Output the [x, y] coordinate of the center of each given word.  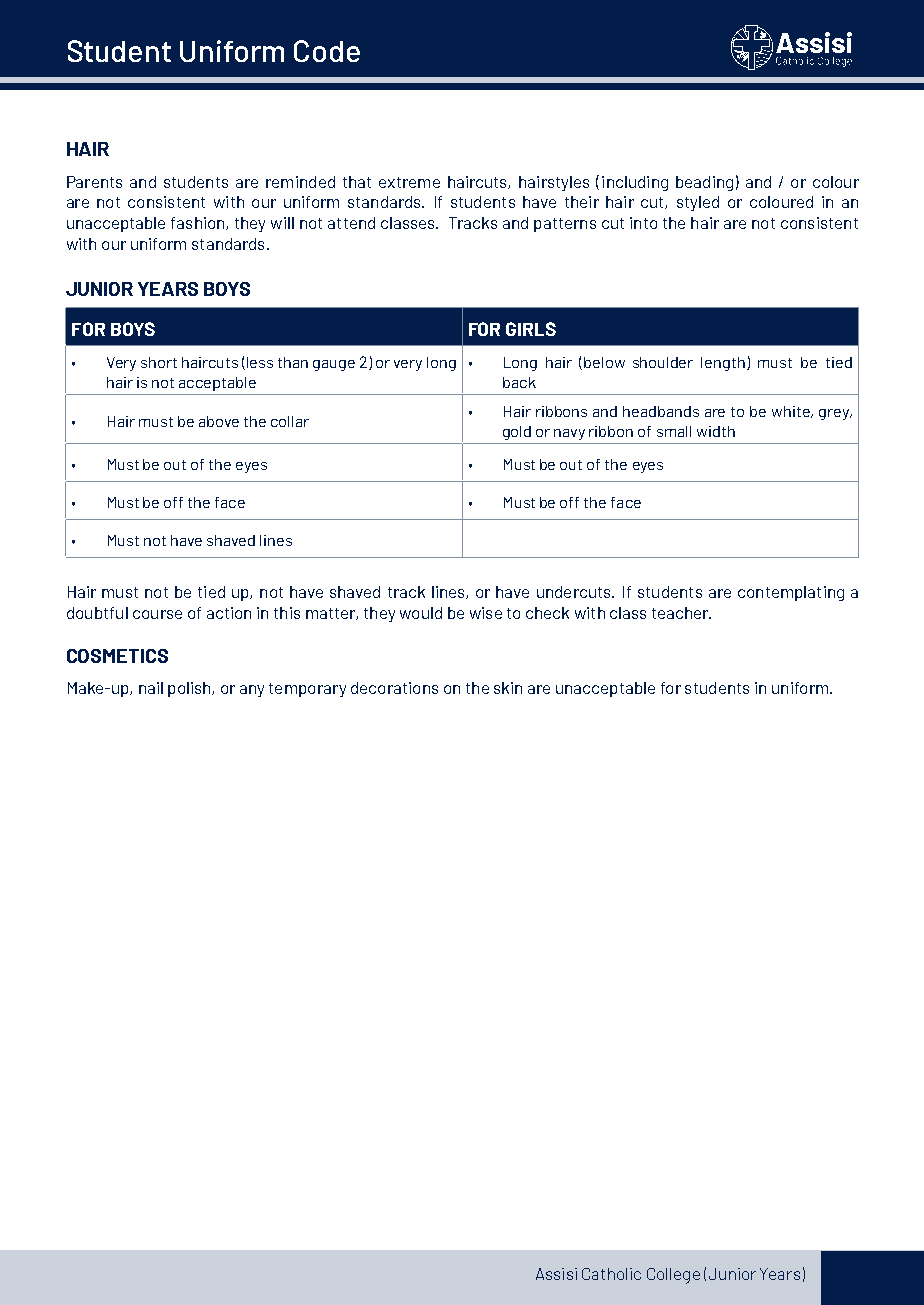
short [159, 362]
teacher [681, 613]
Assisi [556, 1274]
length [723, 364]
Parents [94, 182]
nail [151, 688]
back [519, 382]
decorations [394, 688]
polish [190, 689]
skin [508, 688]
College [673, 1276]
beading [704, 183]
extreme [409, 182]
